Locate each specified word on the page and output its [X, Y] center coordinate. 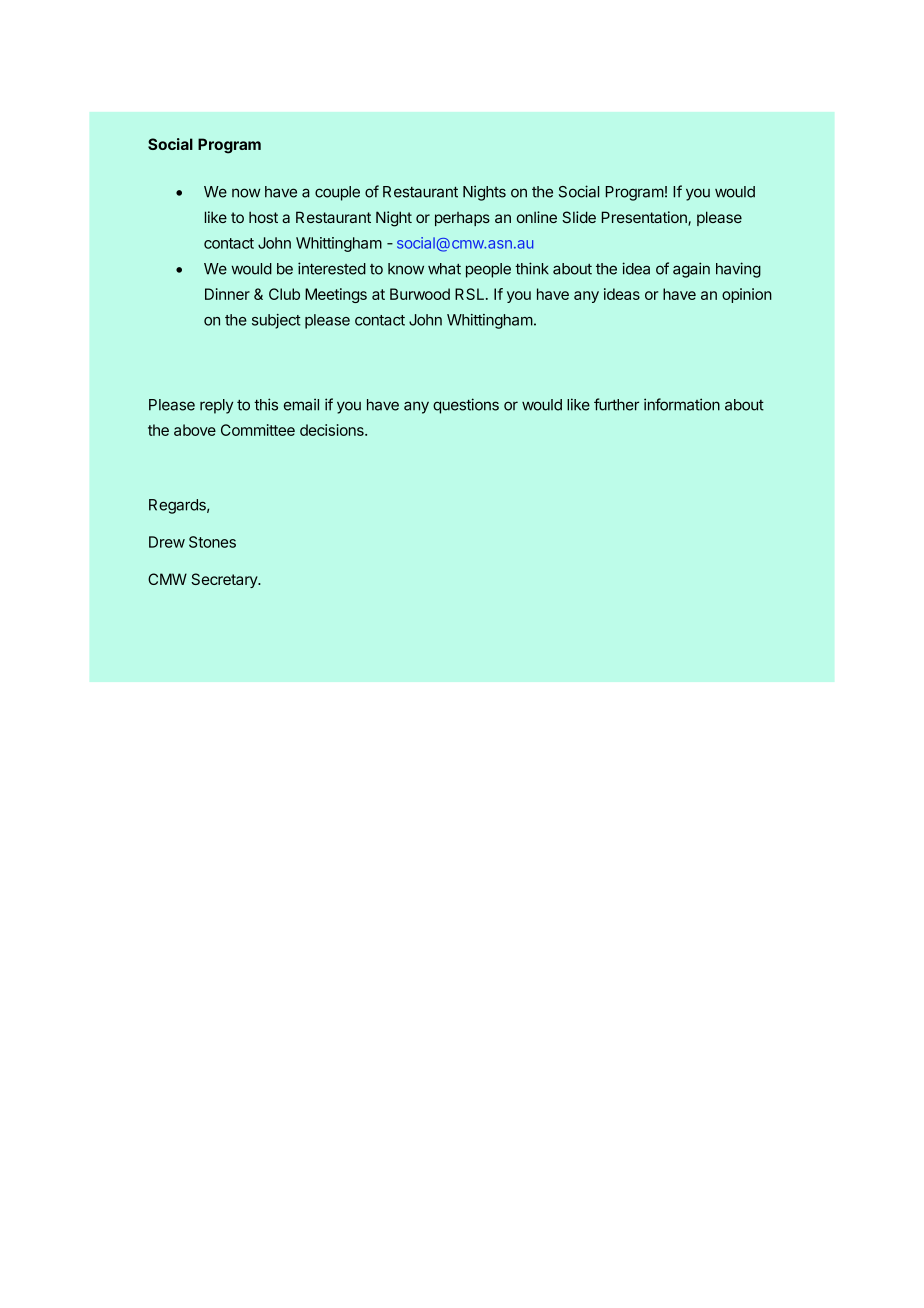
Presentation [645, 218]
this [266, 404]
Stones [212, 542]
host [263, 217]
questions [466, 406]
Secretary [225, 580]
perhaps [462, 219]
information [682, 404]
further [616, 404]
